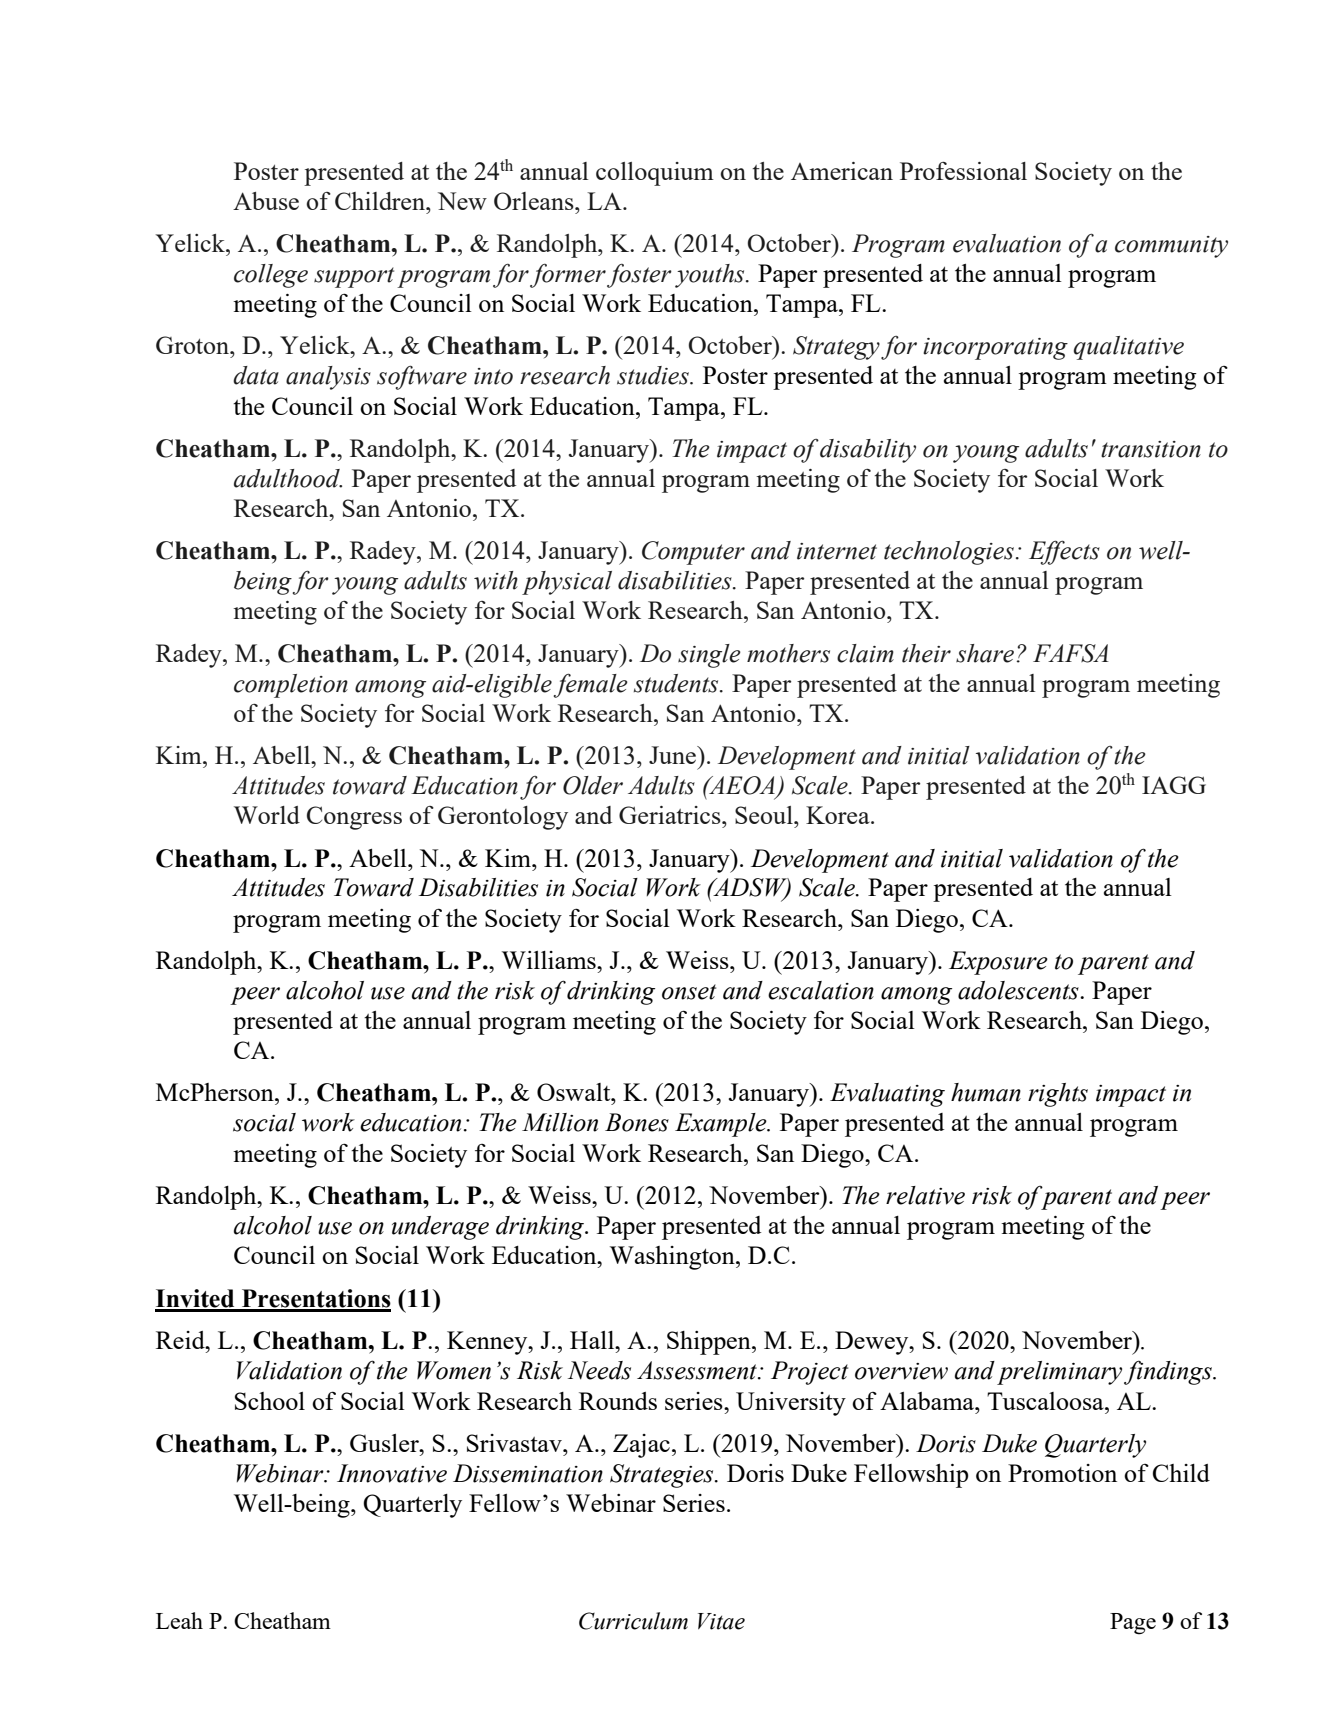  What do you see at coordinates (266, 201) in the page?
I see `Abuse` at bounding box center [266, 201].
